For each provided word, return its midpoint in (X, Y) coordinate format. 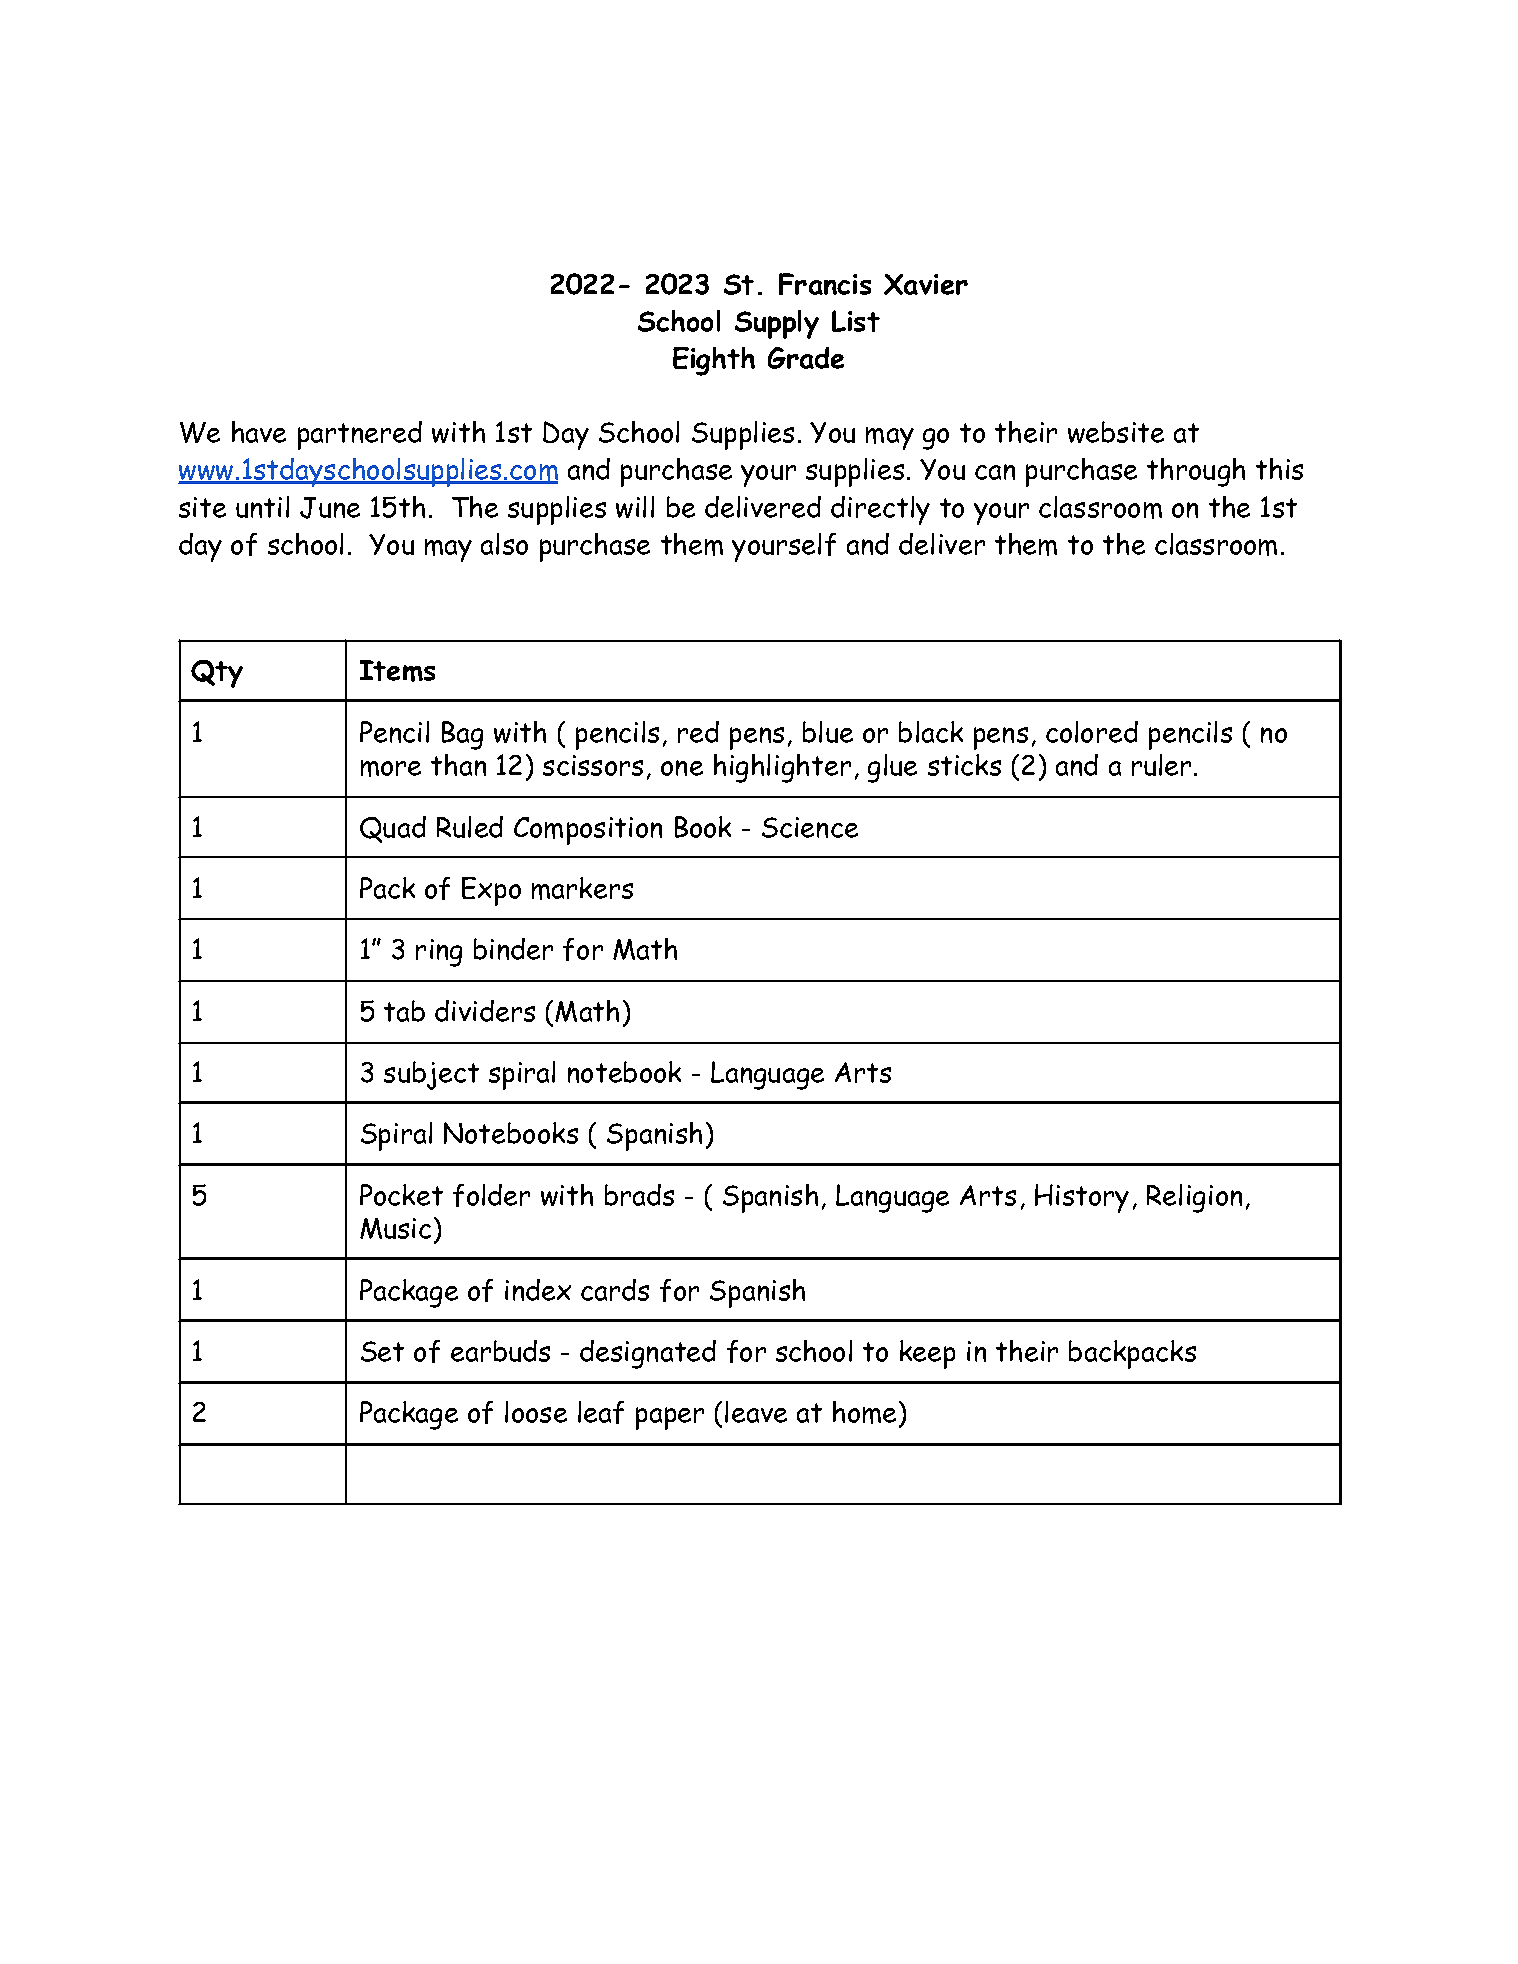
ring (439, 953)
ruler (1163, 765)
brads (639, 1195)
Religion (1194, 1198)
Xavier (926, 284)
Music (395, 1228)
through (1196, 472)
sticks (964, 765)
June (330, 508)
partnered (360, 435)
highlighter (782, 768)
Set (382, 1351)
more (391, 768)
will (635, 507)
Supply (777, 324)
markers (582, 888)
